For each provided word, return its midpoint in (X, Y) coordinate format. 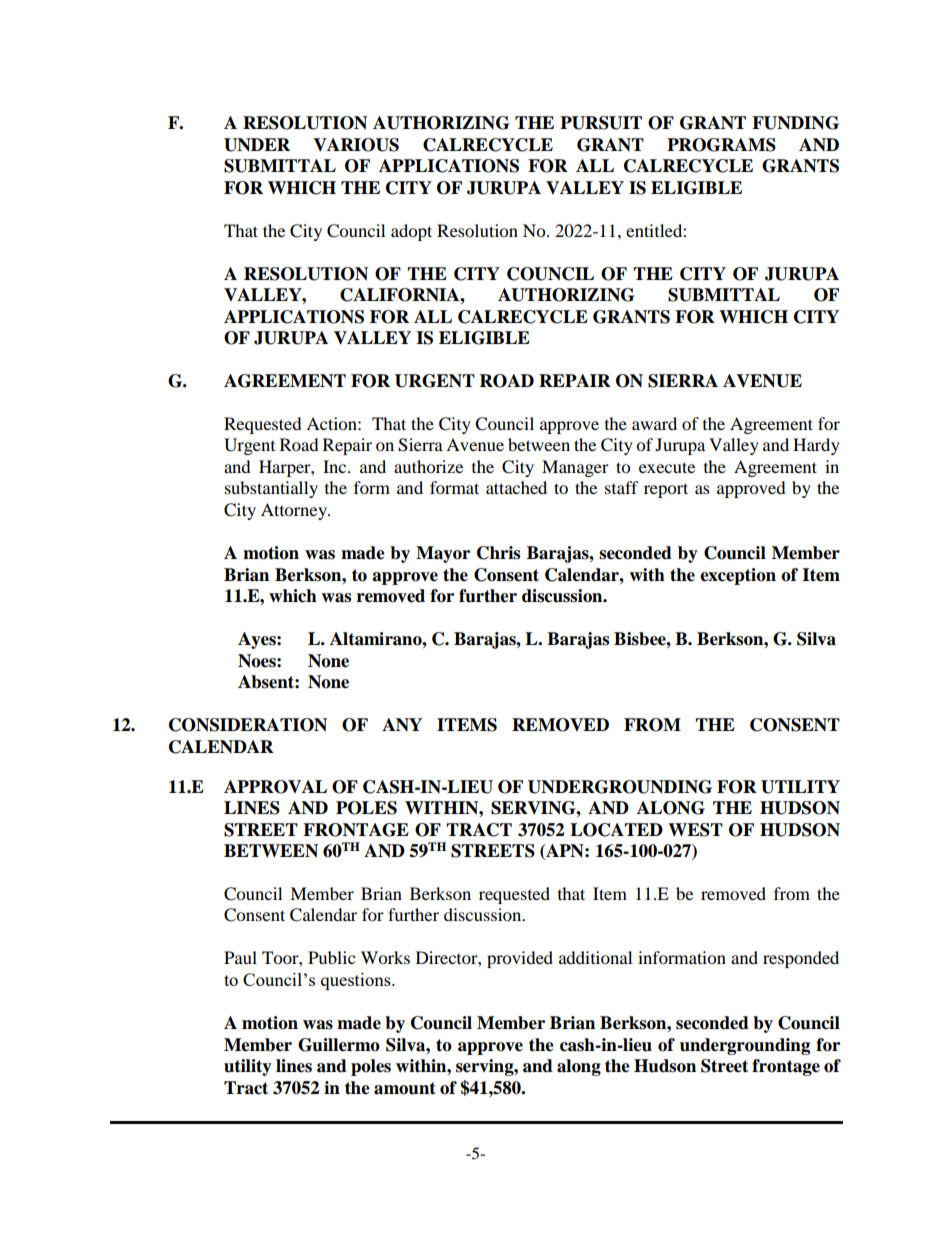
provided (520, 959)
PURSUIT (601, 123)
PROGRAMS (721, 145)
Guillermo (339, 1045)
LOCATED (616, 830)
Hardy (816, 446)
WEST (695, 830)
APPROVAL (275, 787)
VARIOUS (356, 145)
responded (801, 959)
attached (516, 487)
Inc (336, 466)
